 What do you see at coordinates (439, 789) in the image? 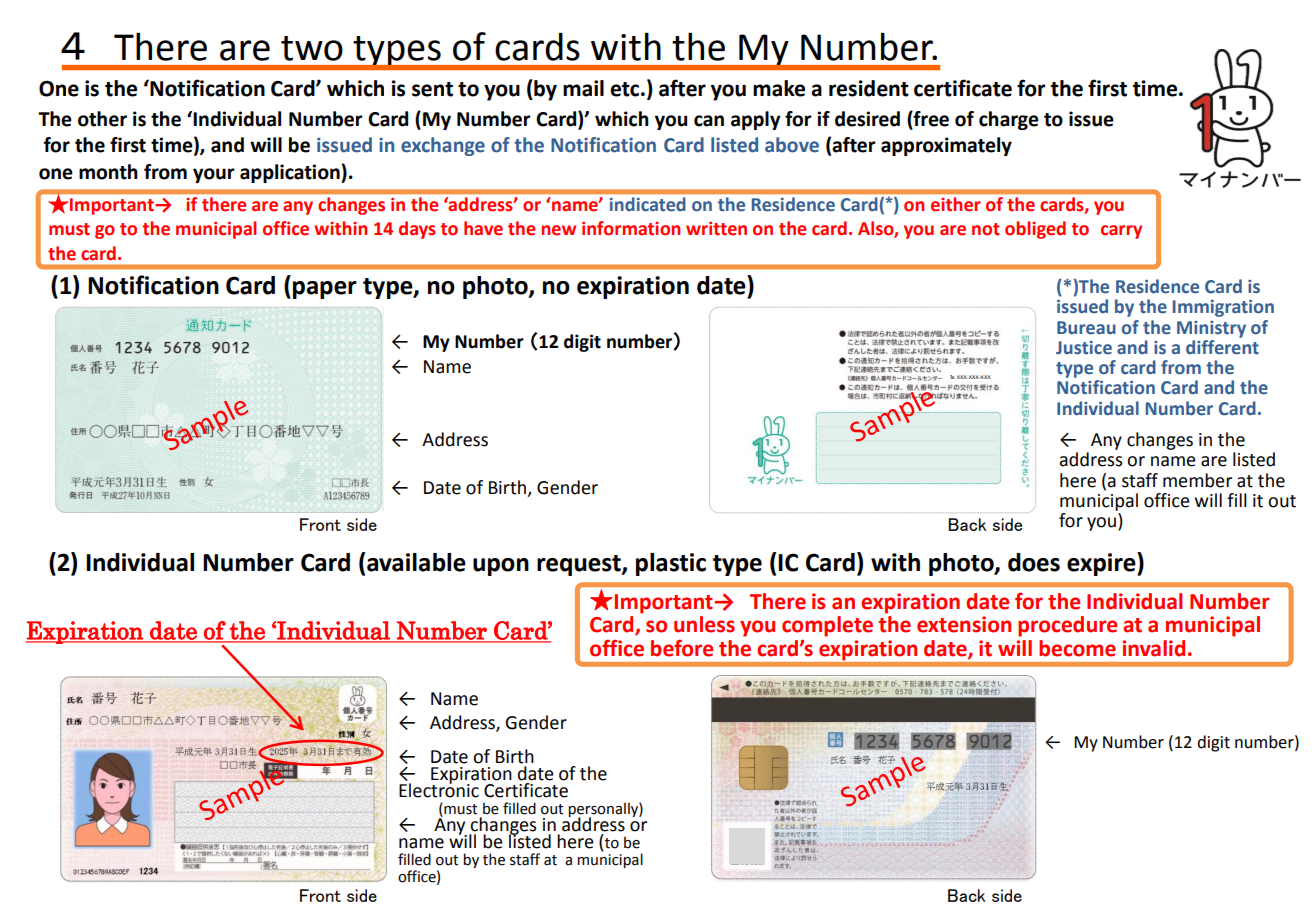
I see `Electronic` at bounding box center [439, 789].
